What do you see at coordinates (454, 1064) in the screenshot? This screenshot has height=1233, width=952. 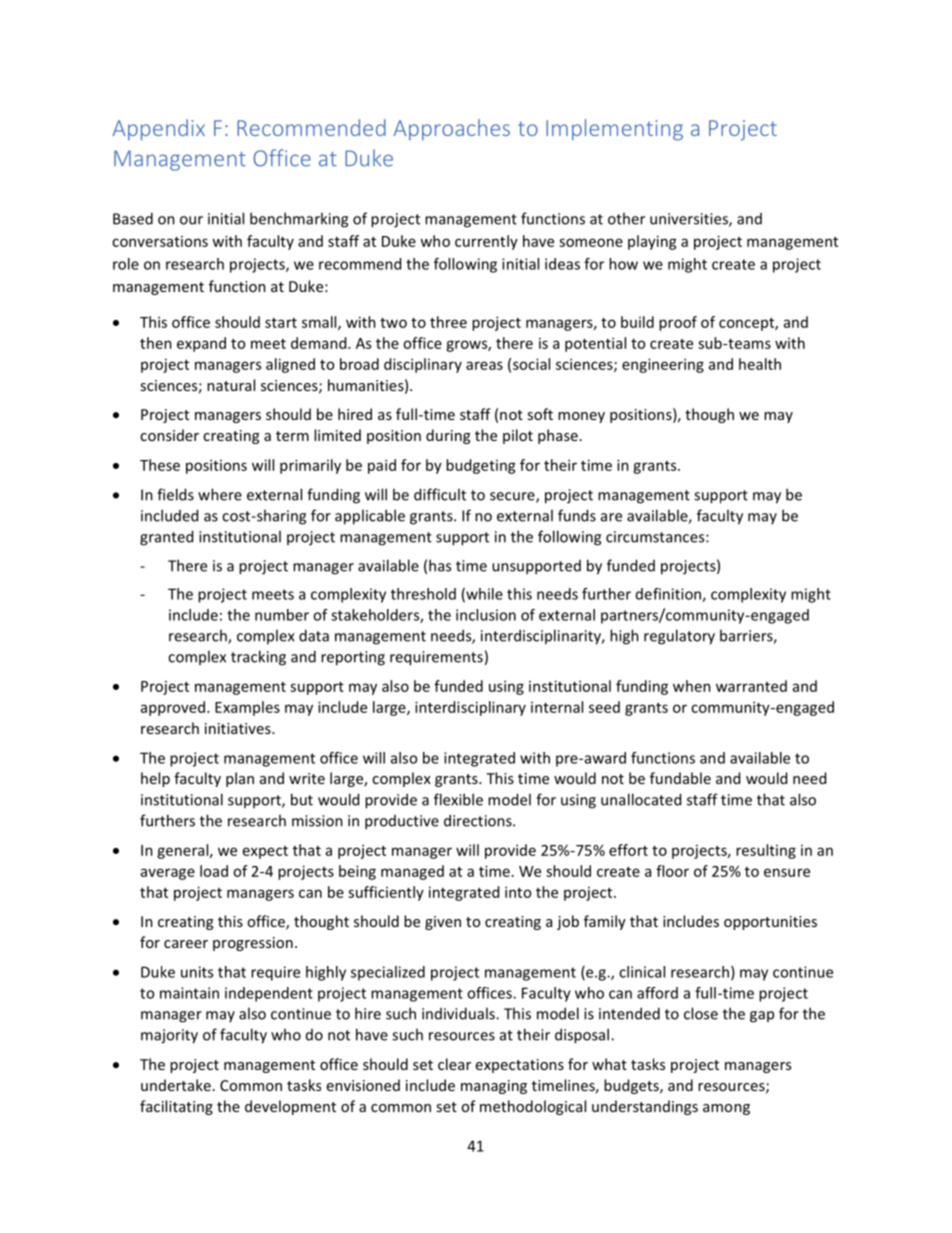 I see `clear` at bounding box center [454, 1064].
